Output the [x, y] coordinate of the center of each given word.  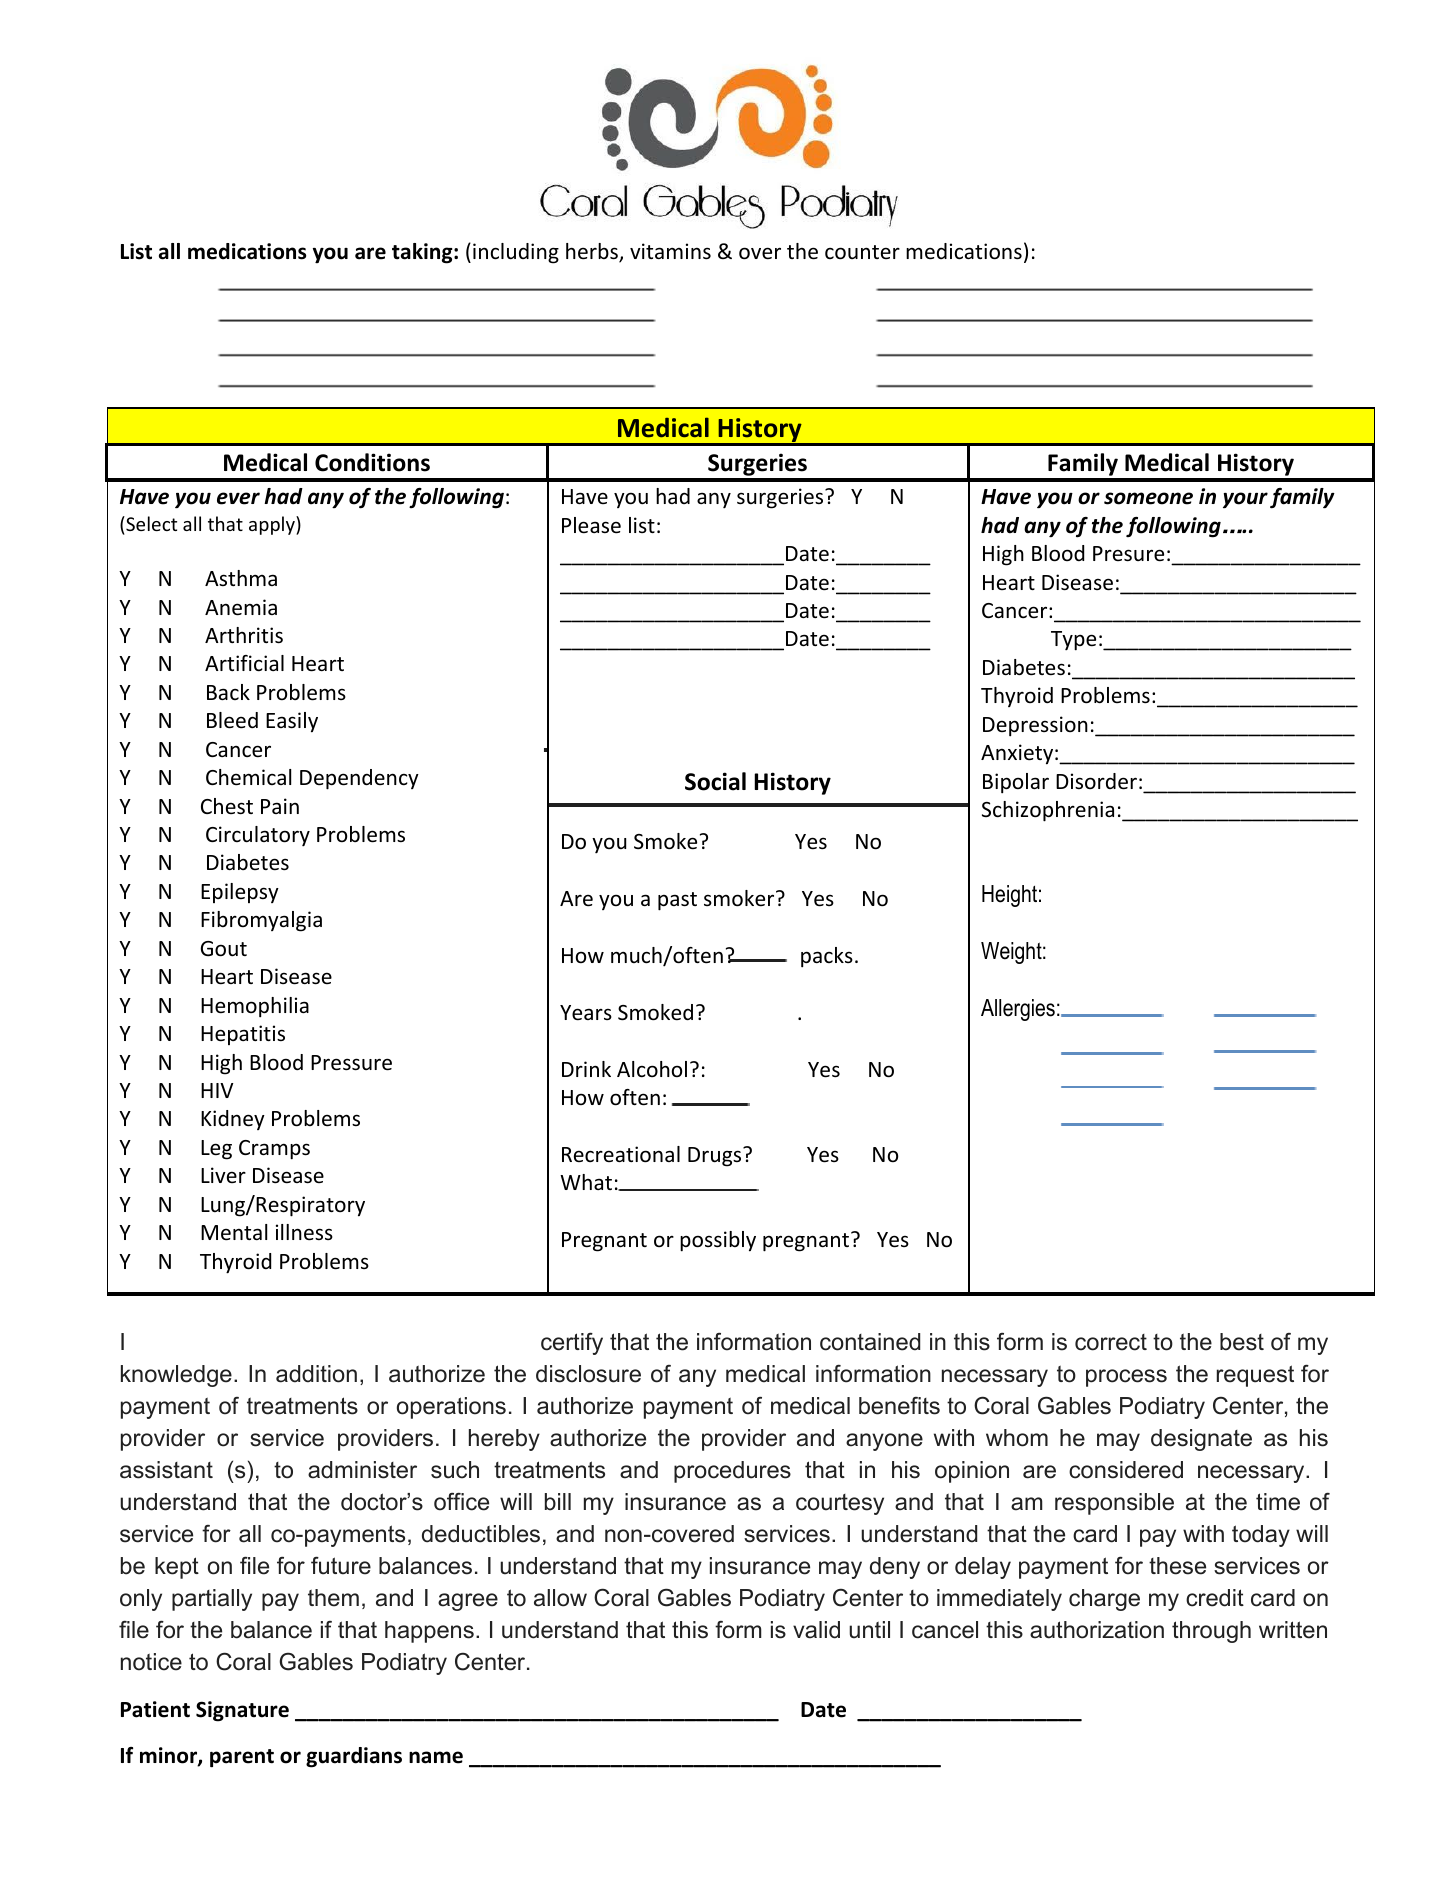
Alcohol [652, 1069]
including [516, 253]
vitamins [670, 251]
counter [862, 252]
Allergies [1018, 1010]
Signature [242, 1711]
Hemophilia [255, 1007]
